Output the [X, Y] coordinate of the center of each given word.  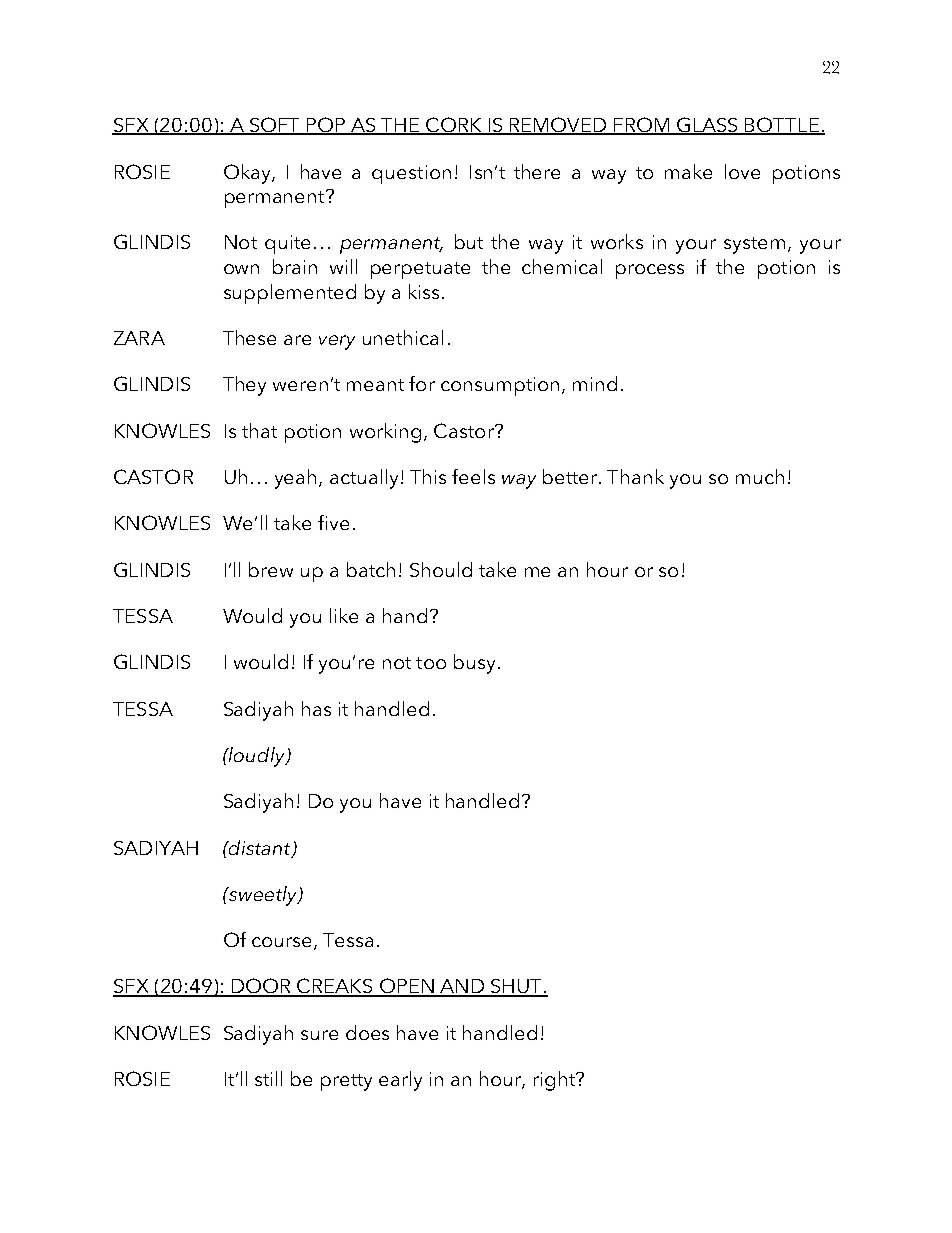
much [760, 476]
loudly [257, 757]
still [268, 1078]
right [555, 1081]
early [400, 1081]
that [259, 430]
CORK [454, 126]
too [431, 663]
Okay [248, 174]
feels [473, 476]
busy [474, 664]
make [688, 171]
